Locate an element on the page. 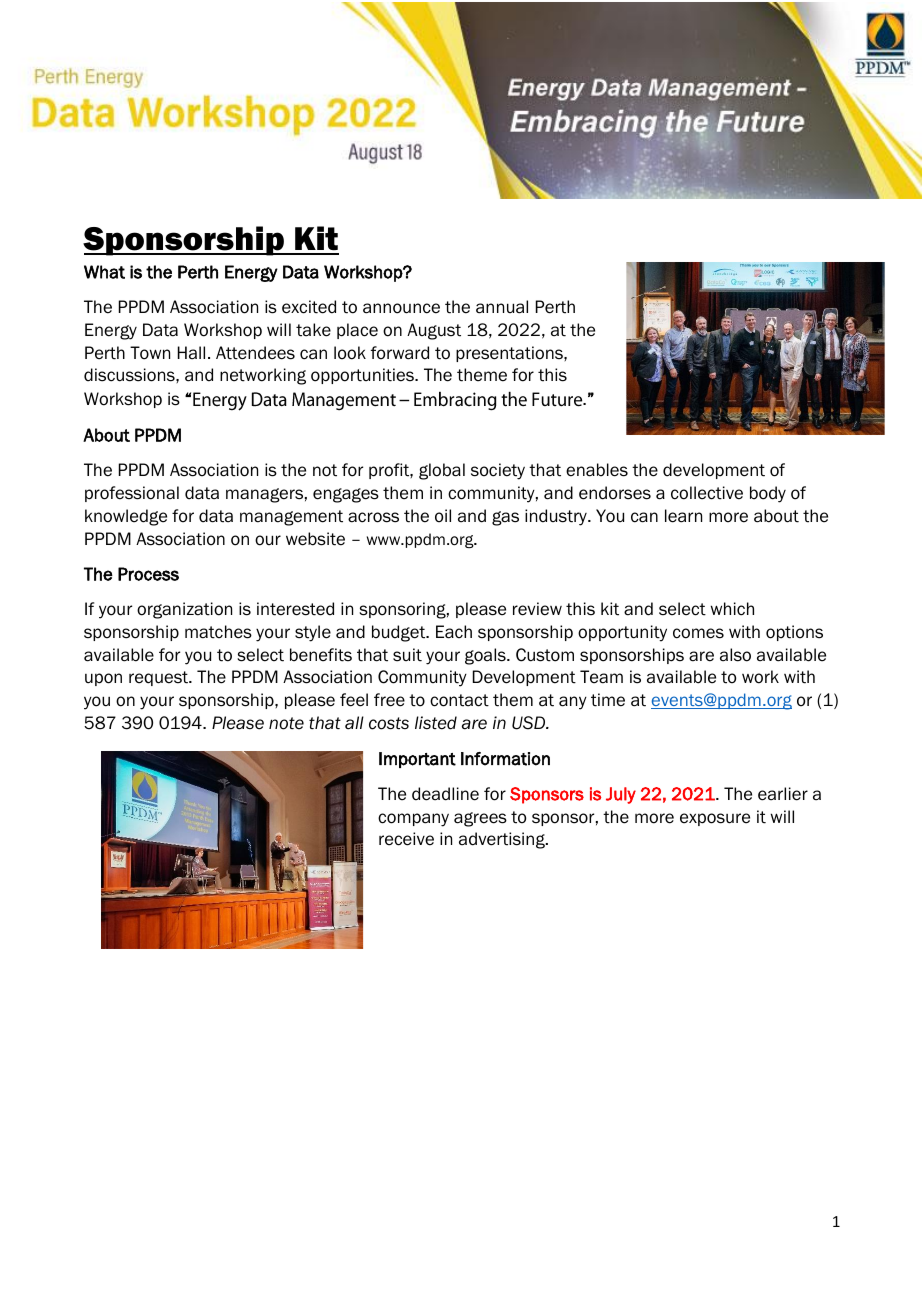 This image has width=924, height=1308. also is located at coordinates (735, 655).
